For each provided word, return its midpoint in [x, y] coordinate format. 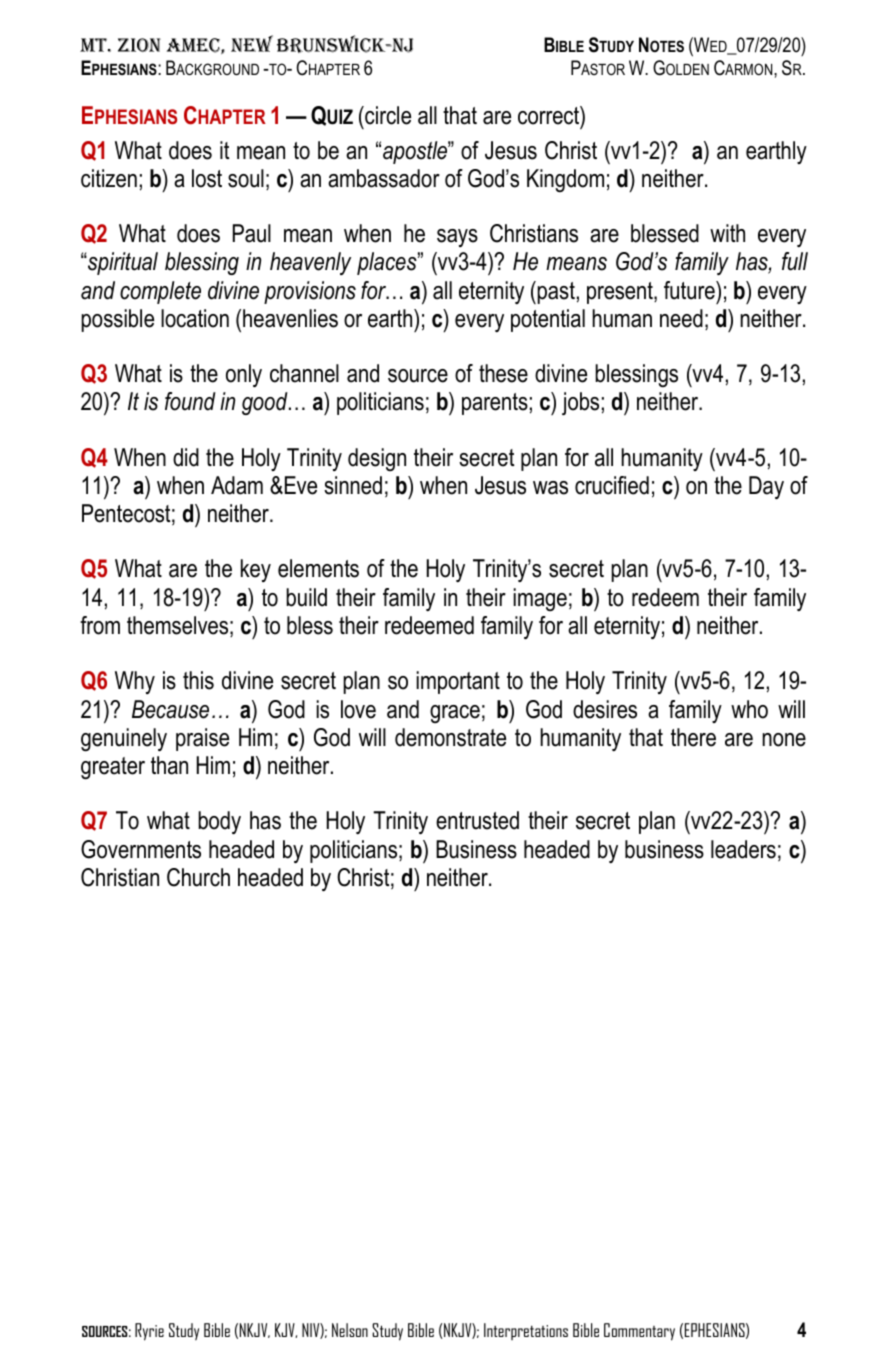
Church [198, 877]
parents [495, 404]
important [458, 682]
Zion [139, 45]
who [749, 709]
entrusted [477, 820]
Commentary [639, 1332]
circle [387, 115]
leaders [743, 849]
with [727, 233]
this [198, 680]
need [681, 318]
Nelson [350, 1330]
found [190, 401]
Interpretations [526, 1331]
